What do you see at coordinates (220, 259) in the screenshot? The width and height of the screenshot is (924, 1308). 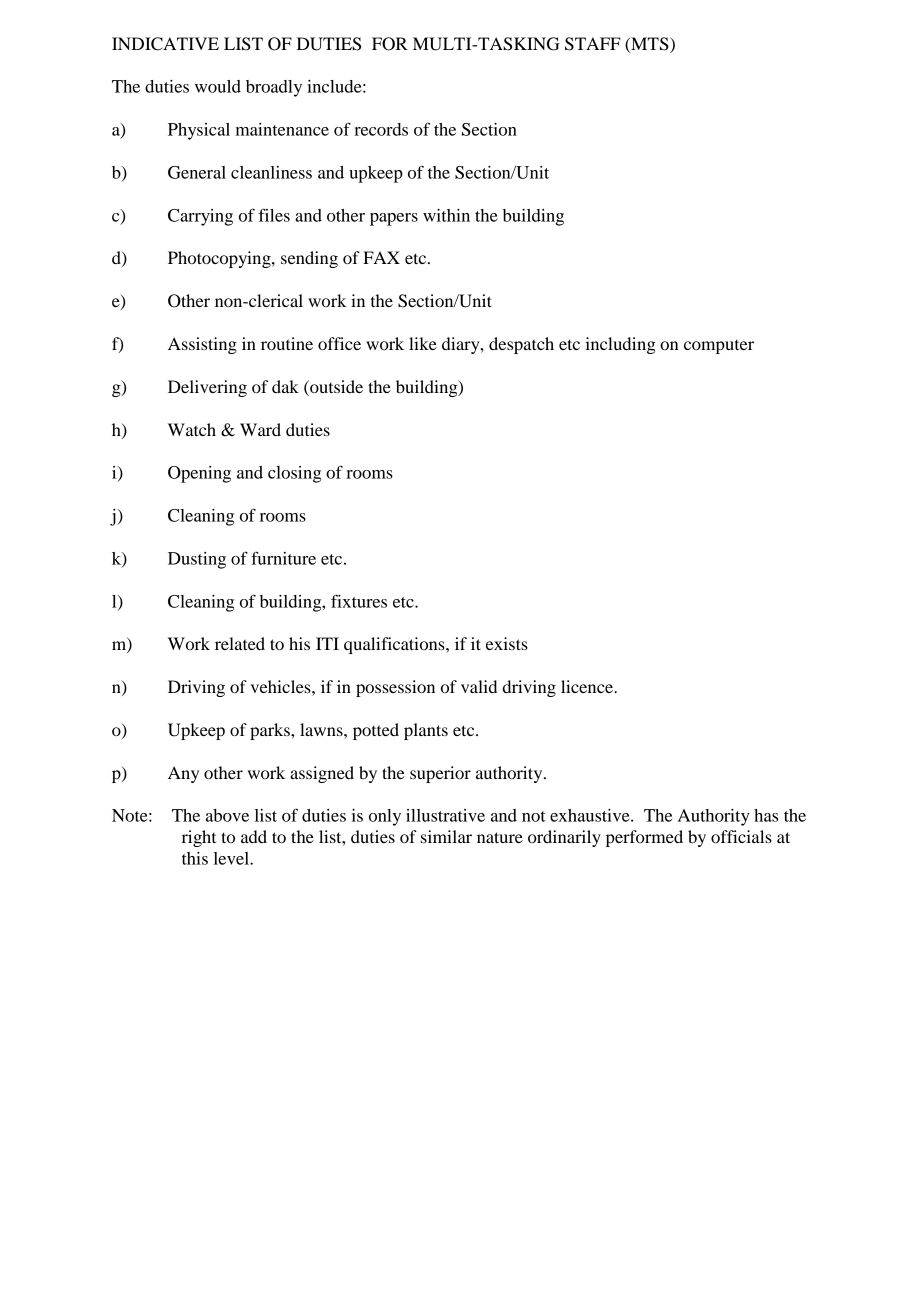 I see `Photocopying` at bounding box center [220, 259].
